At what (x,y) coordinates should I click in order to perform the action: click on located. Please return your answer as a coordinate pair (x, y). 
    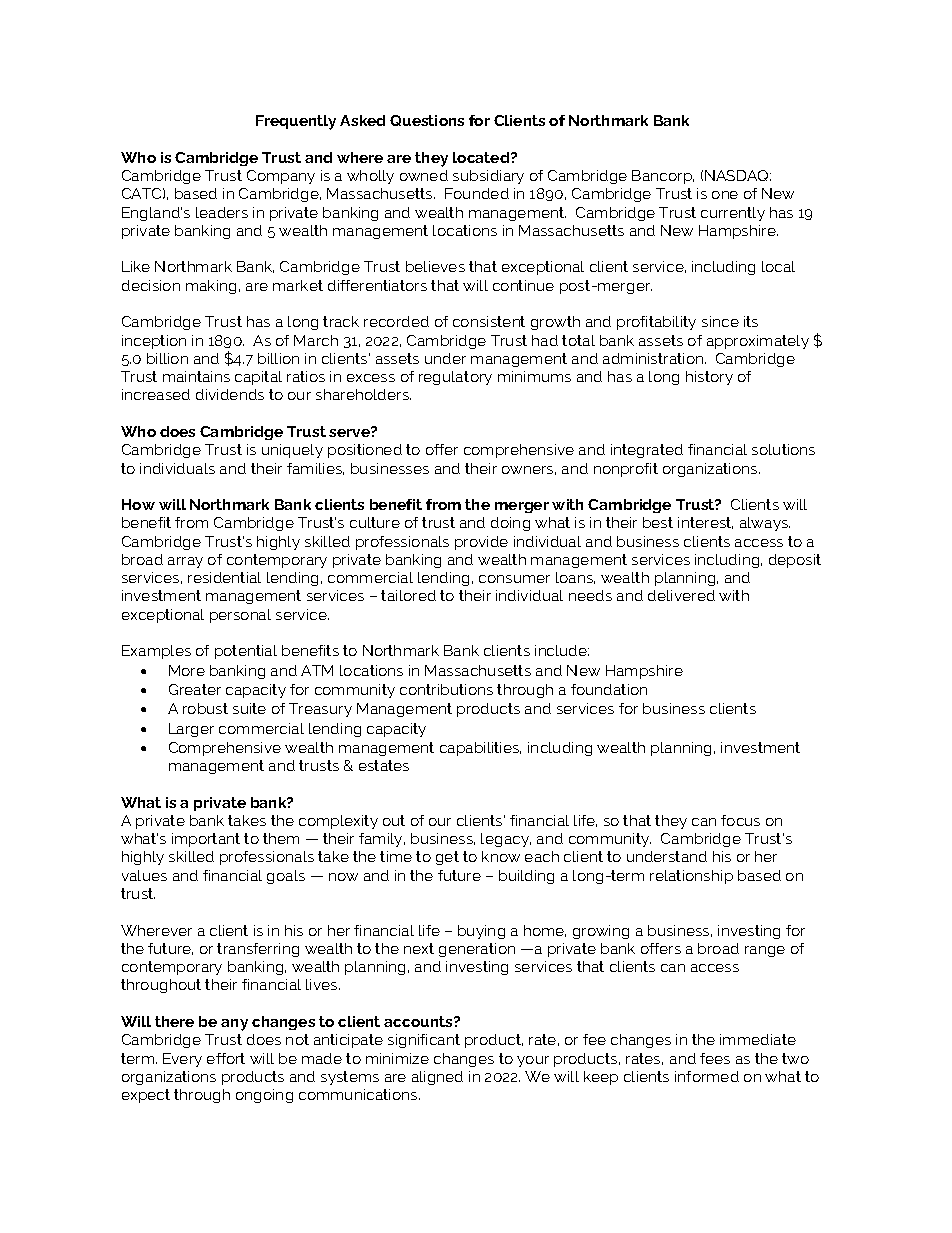
    Looking at the image, I should click on (482, 157).
